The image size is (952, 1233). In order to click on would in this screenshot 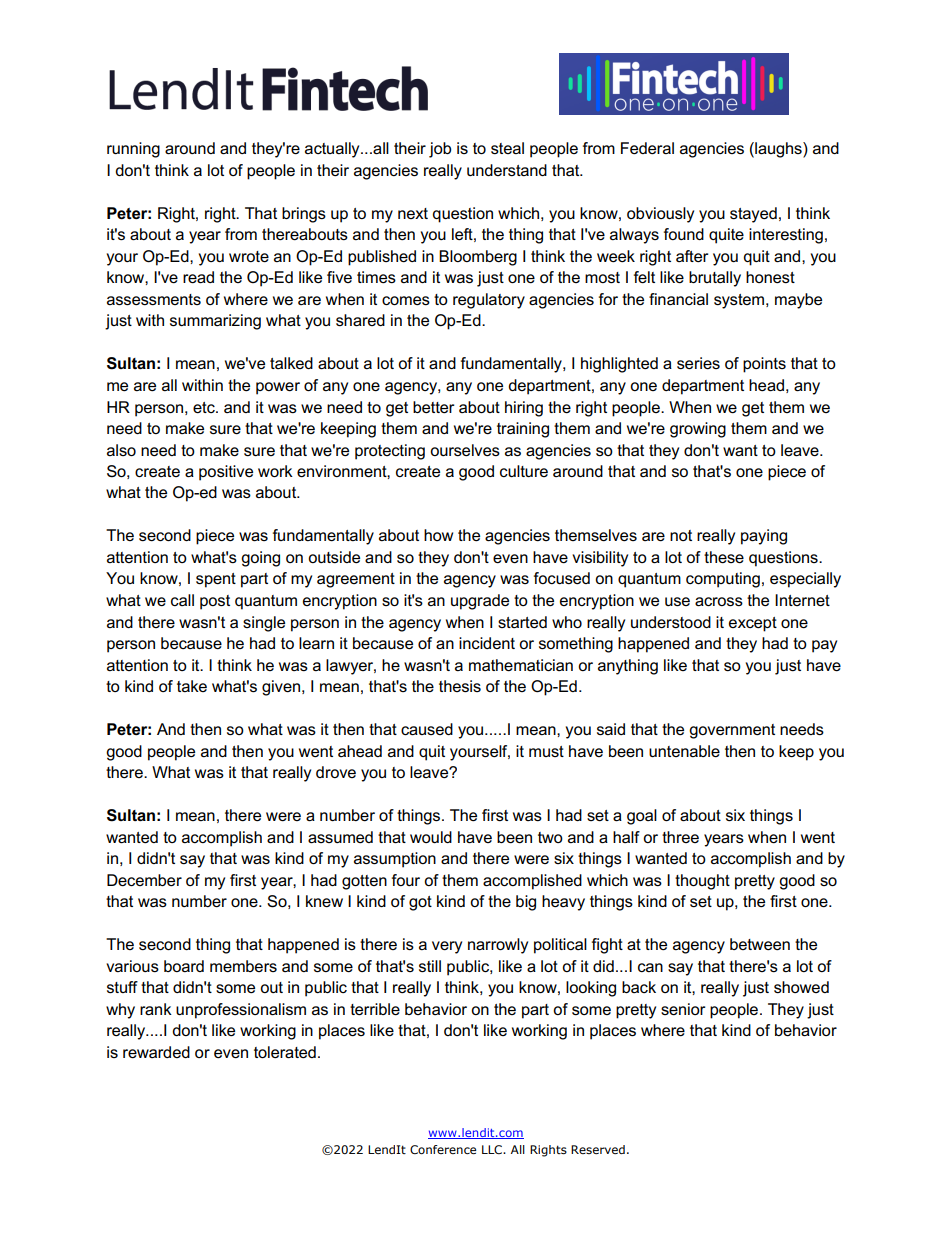, I will do `click(431, 837)`.
